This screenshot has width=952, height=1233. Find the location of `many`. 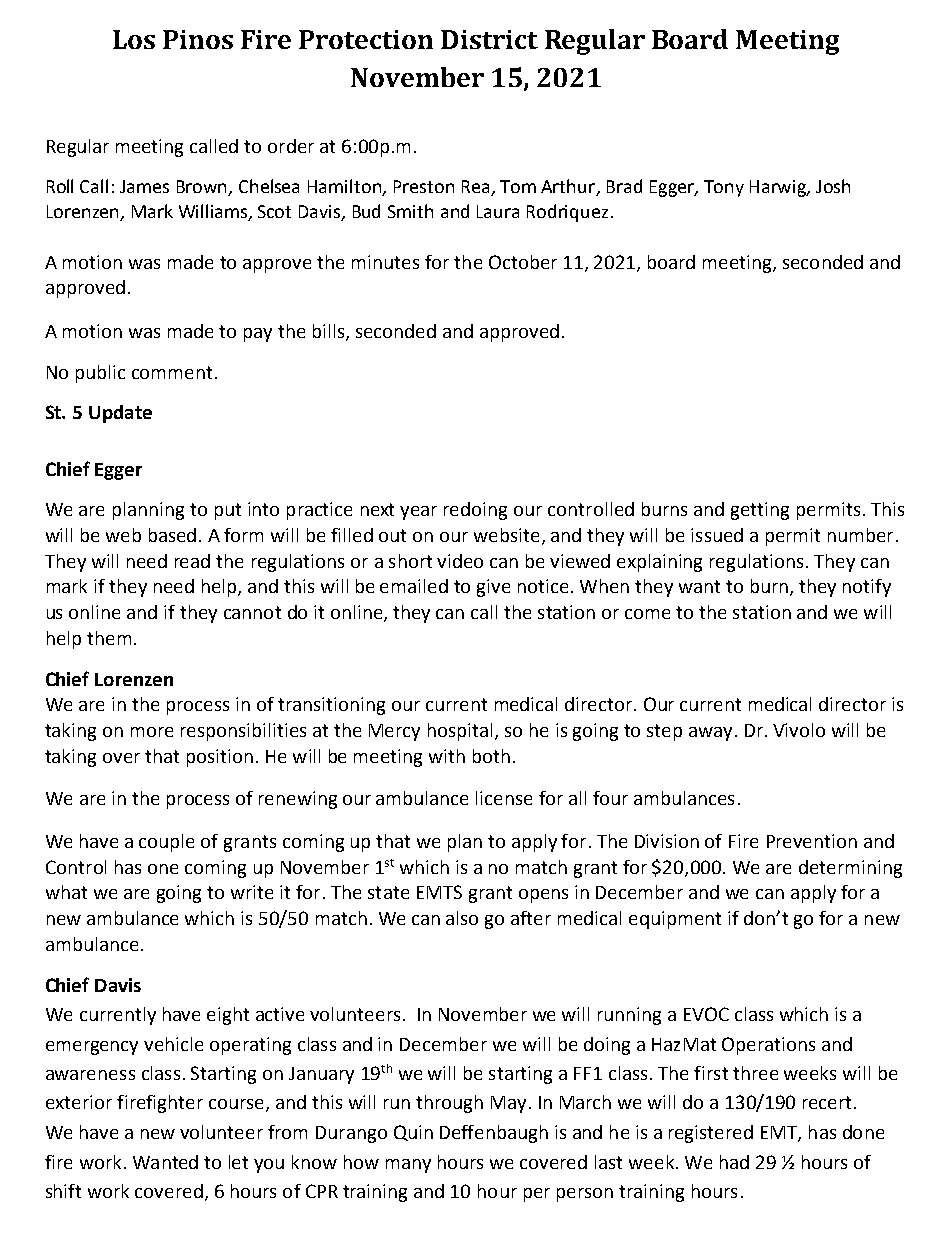

many is located at coordinates (408, 1166).
